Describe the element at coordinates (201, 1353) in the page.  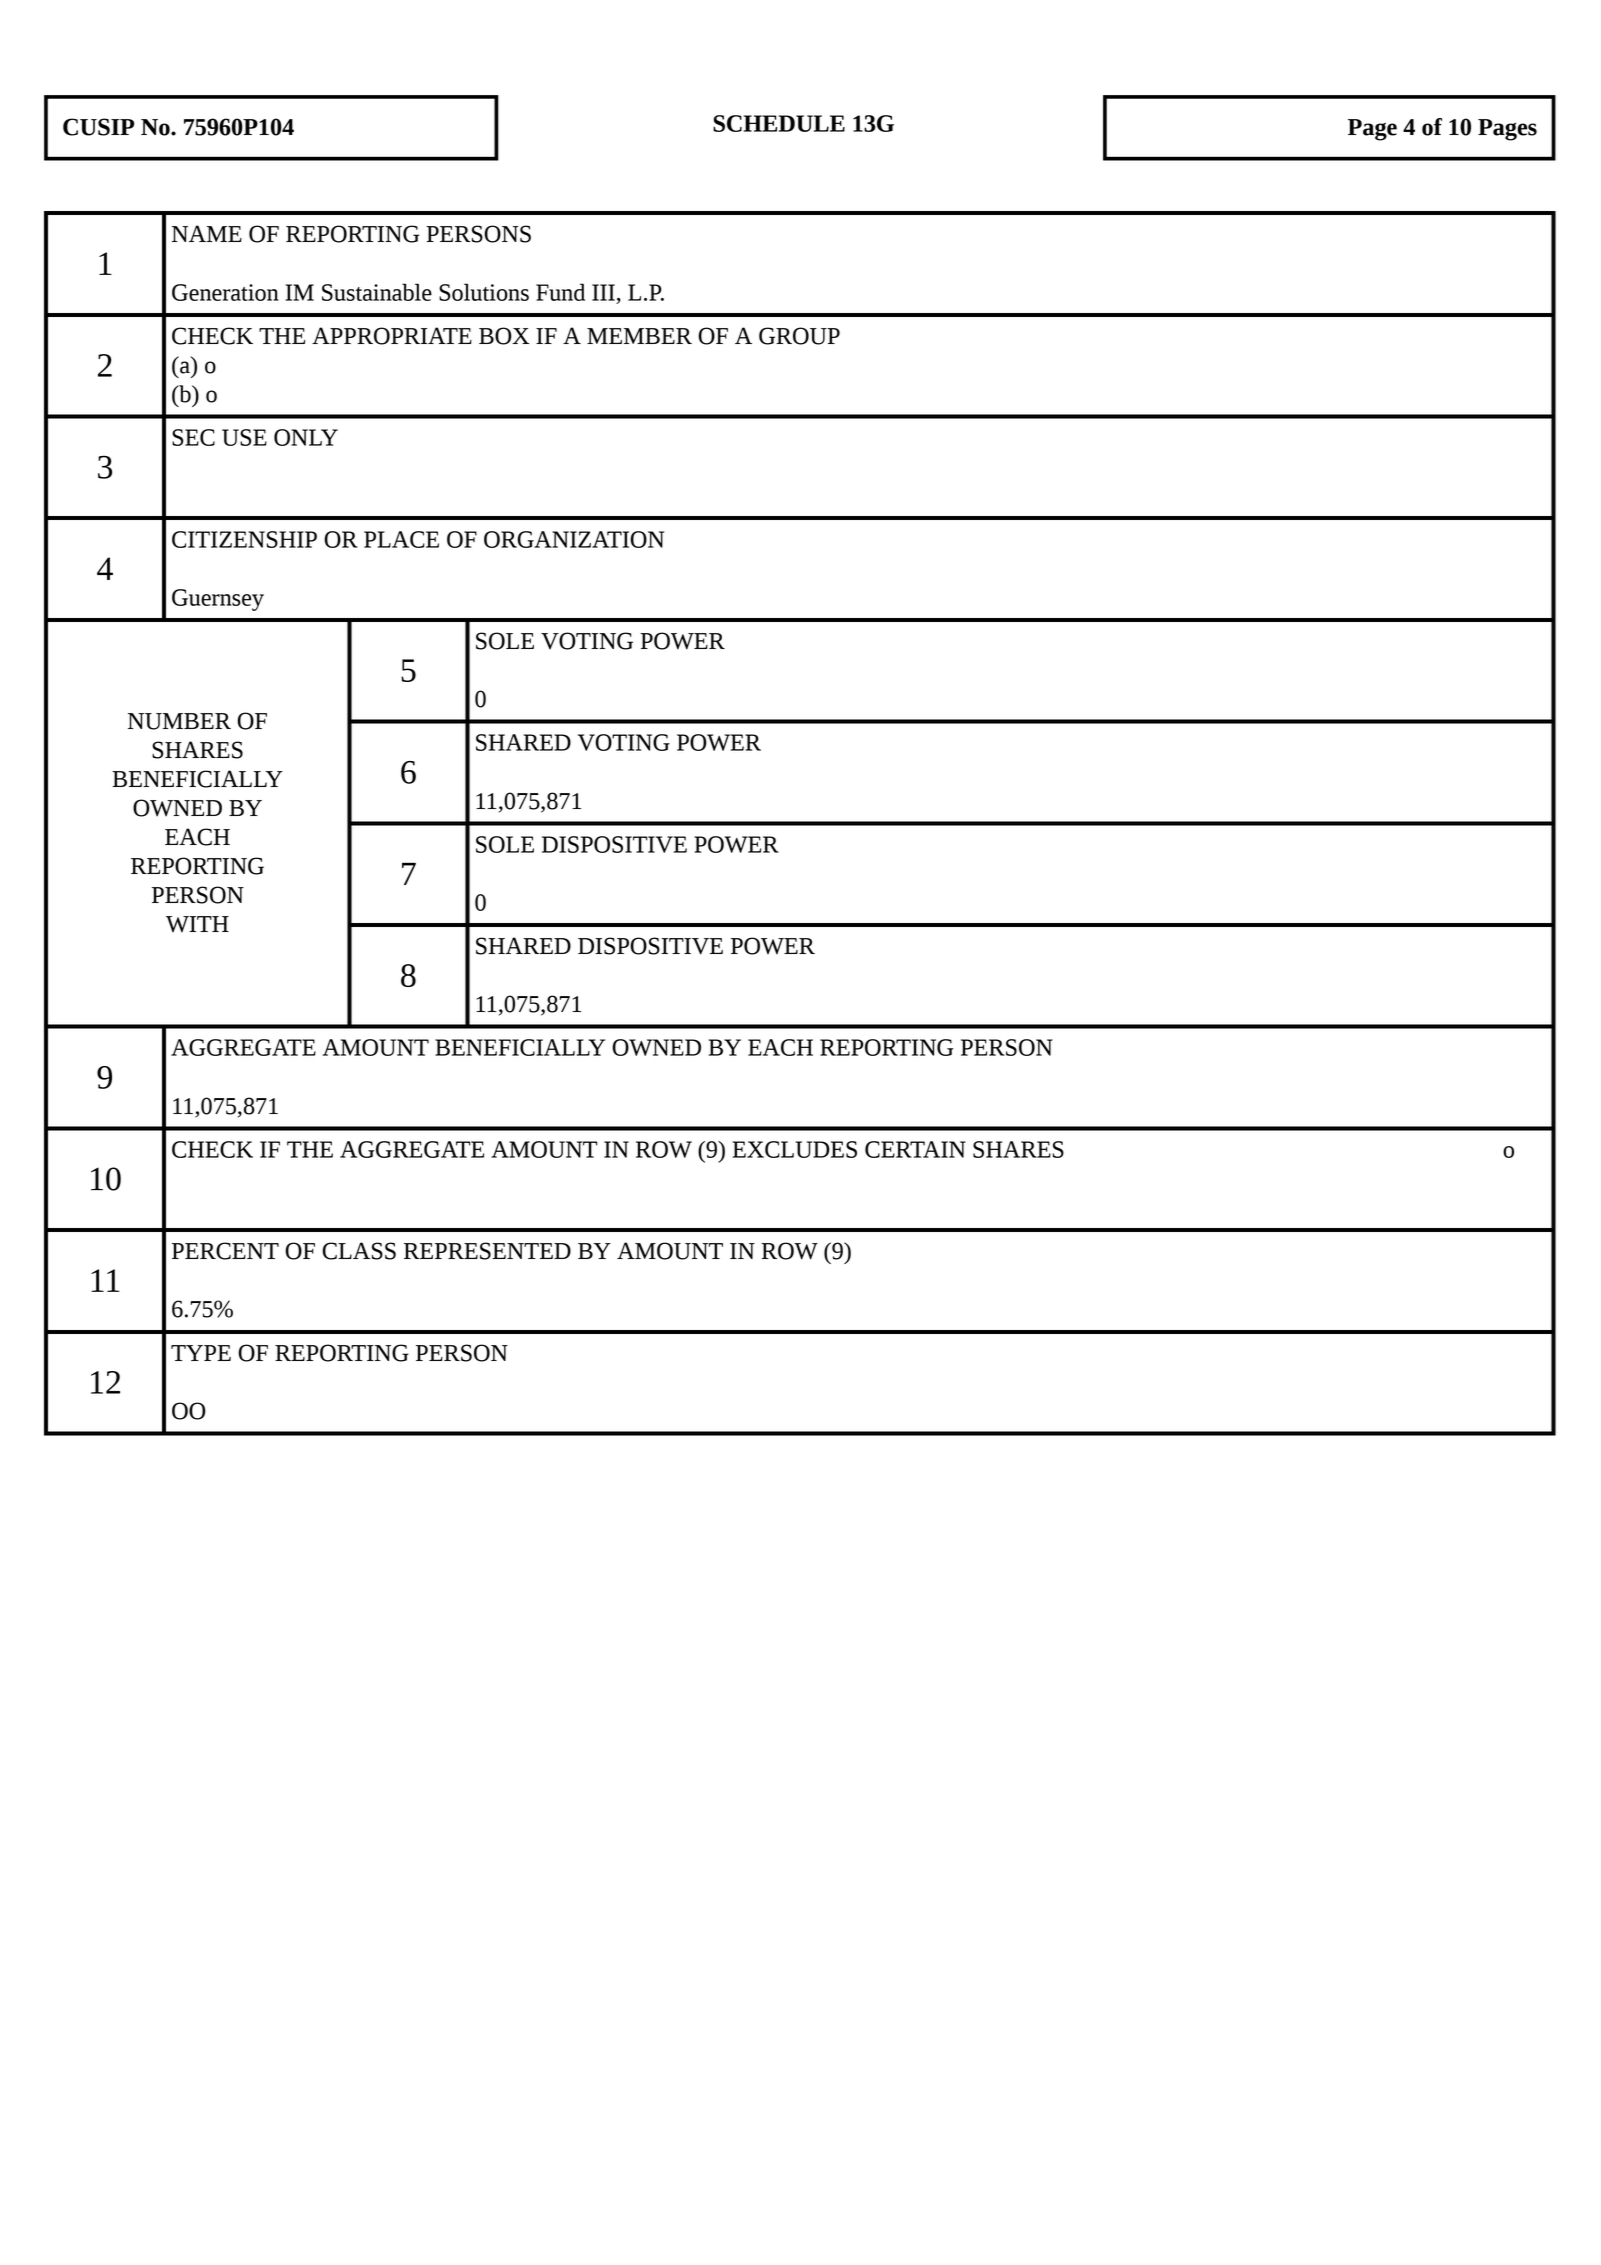
I see `TYPE` at that location.
